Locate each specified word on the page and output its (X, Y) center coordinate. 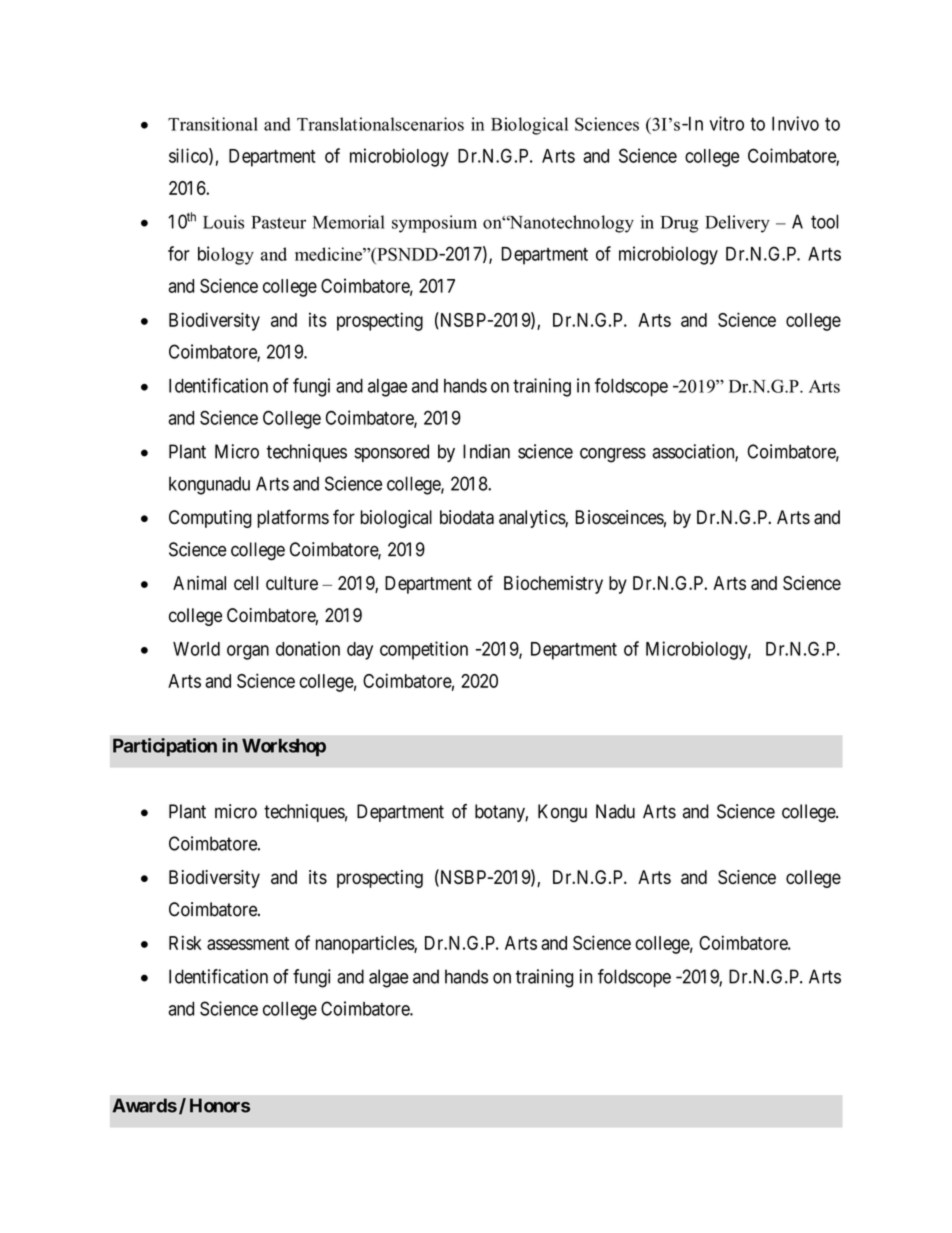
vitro (727, 123)
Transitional (213, 124)
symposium (434, 224)
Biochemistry (553, 585)
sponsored (391, 453)
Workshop (284, 747)
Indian (486, 451)
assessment (248, 943)
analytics (532, 519)
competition (424, 650)
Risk (185, 942)
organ (248, 652)
